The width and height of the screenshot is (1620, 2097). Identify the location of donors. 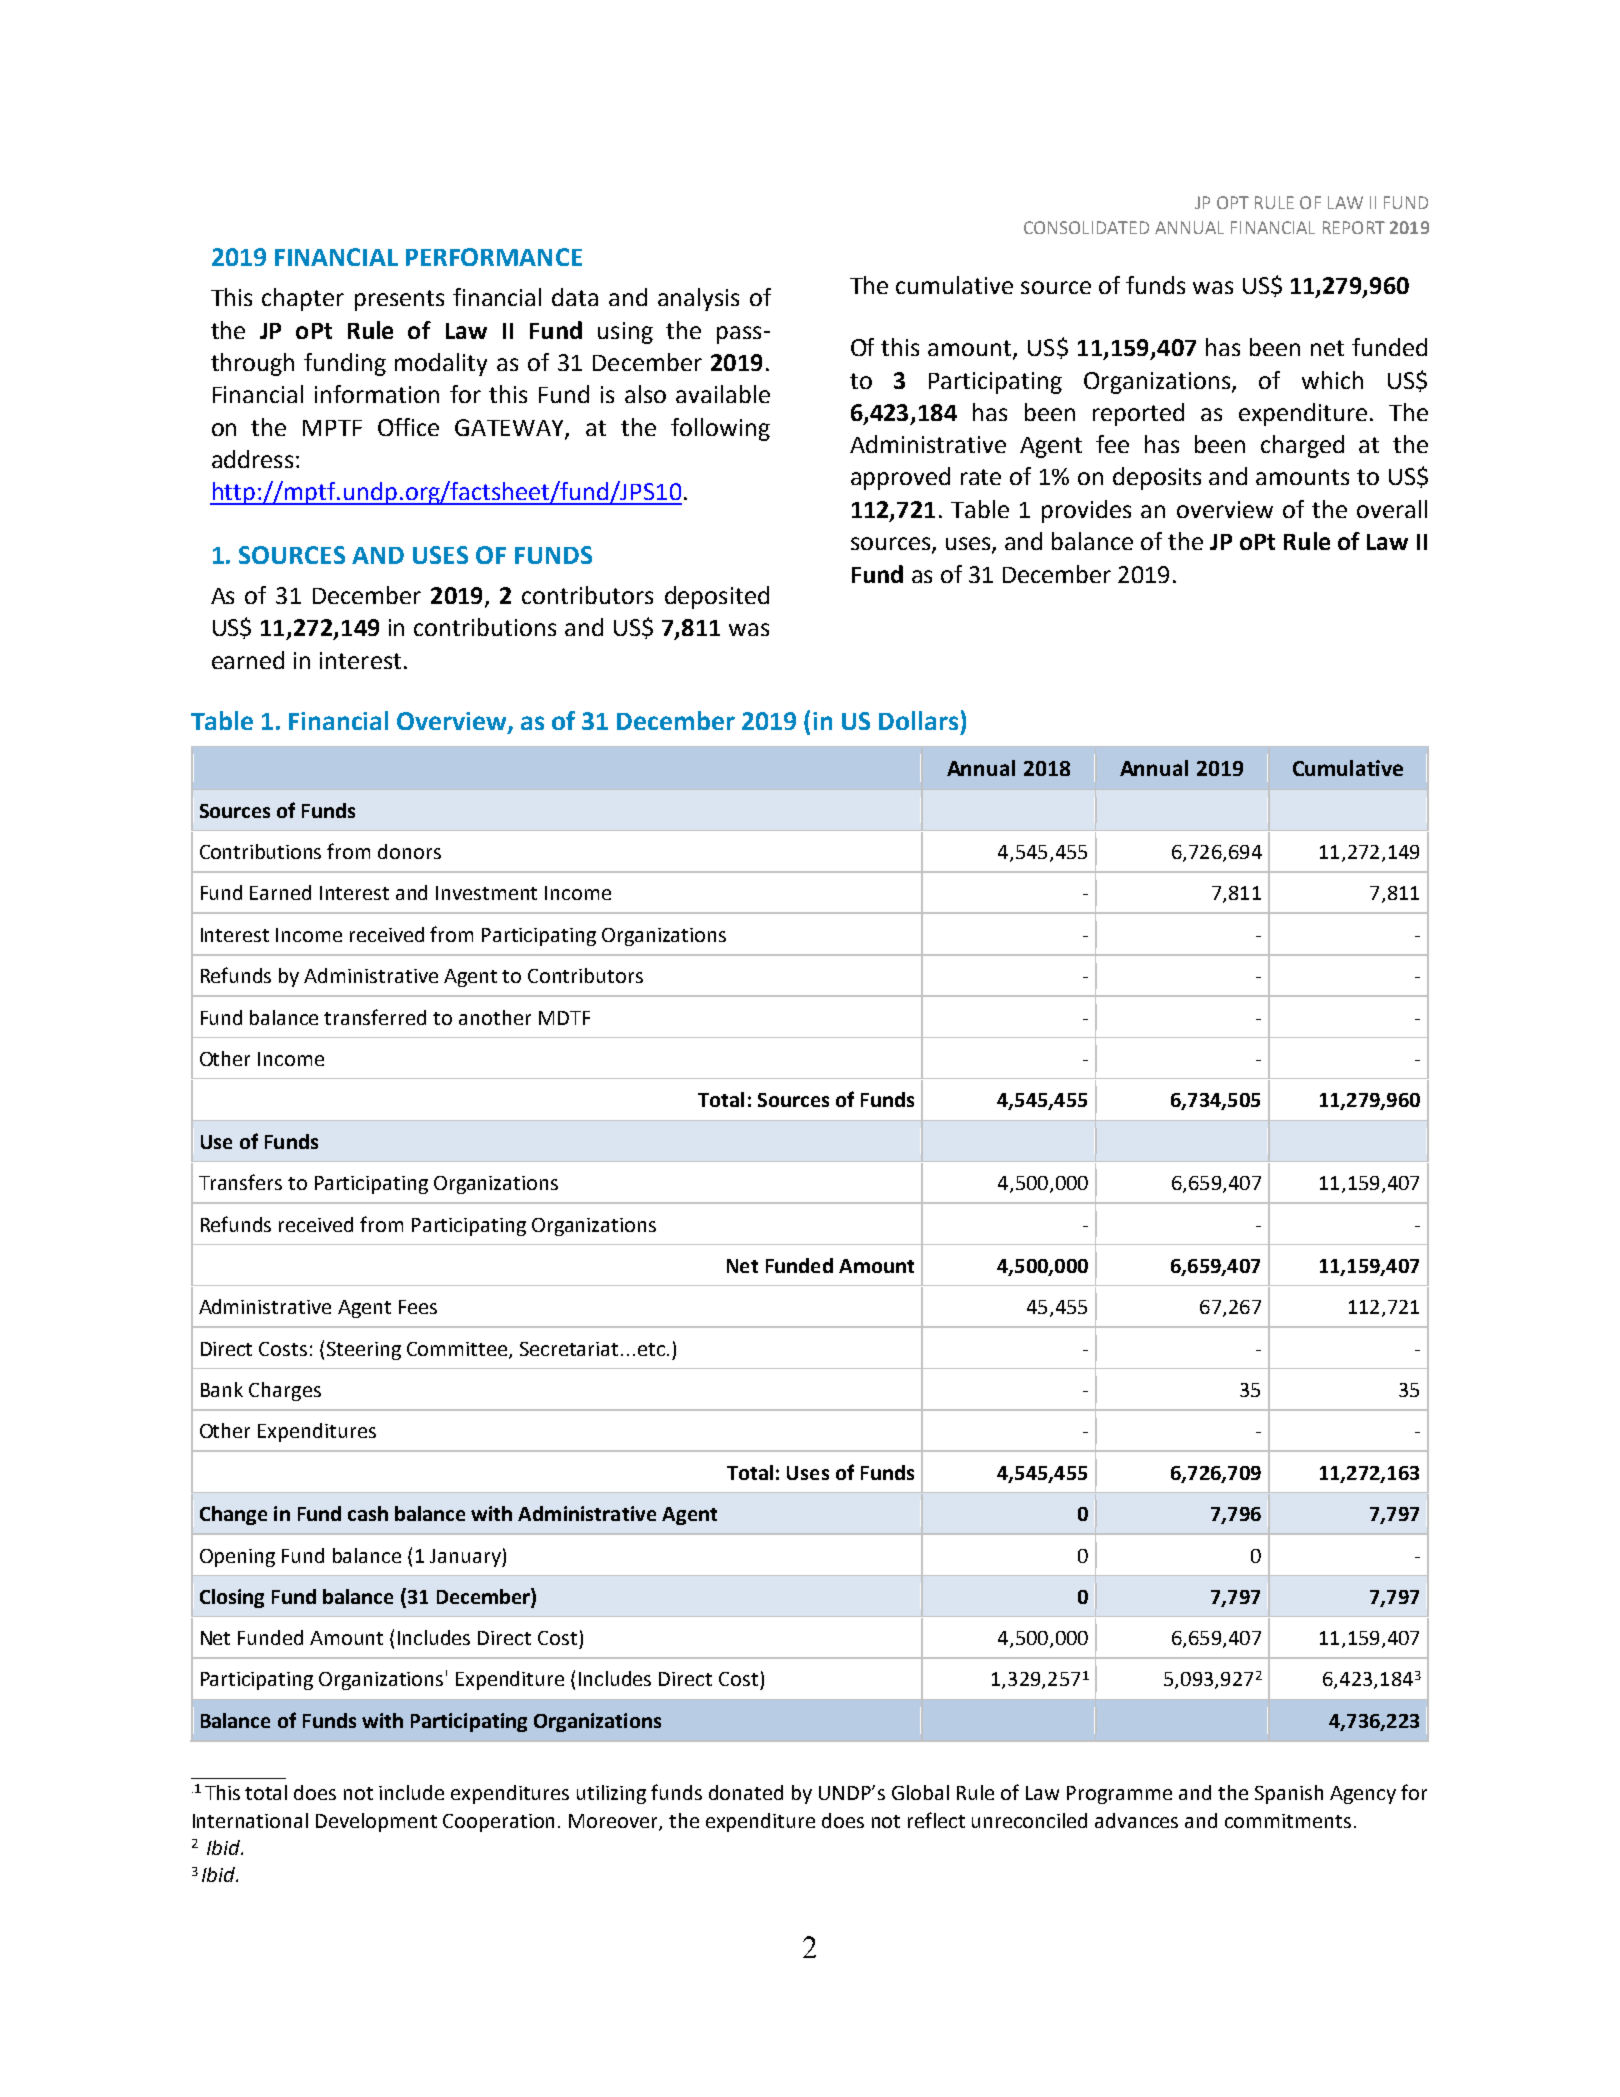
(409, 851).
